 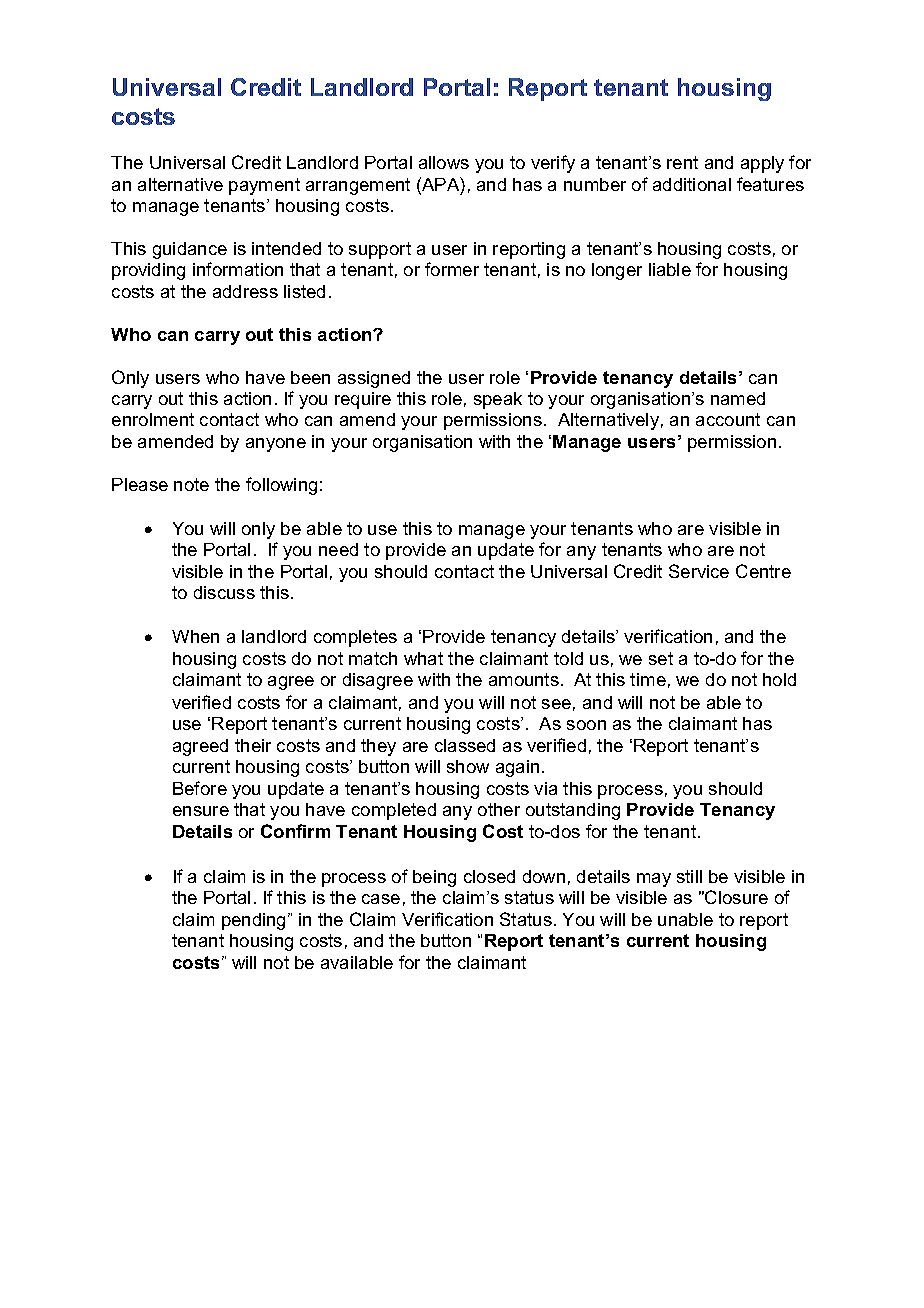 What do you see at coordinates (264, 186) in the screenshot?
I see `payment` at bounding box center [264, 186].
